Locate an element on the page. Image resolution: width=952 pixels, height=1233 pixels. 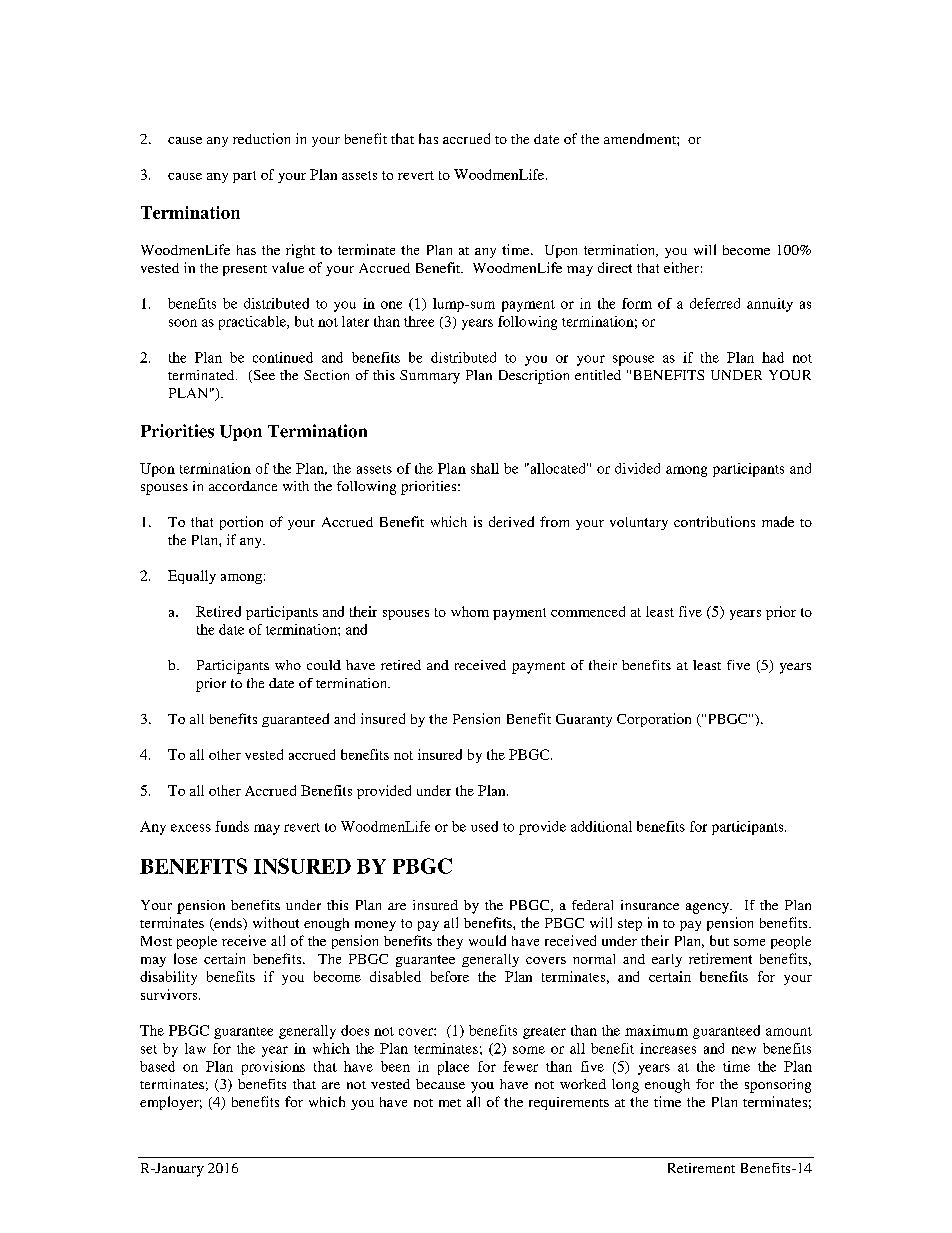
whom is located at coordinates (470, 611).
